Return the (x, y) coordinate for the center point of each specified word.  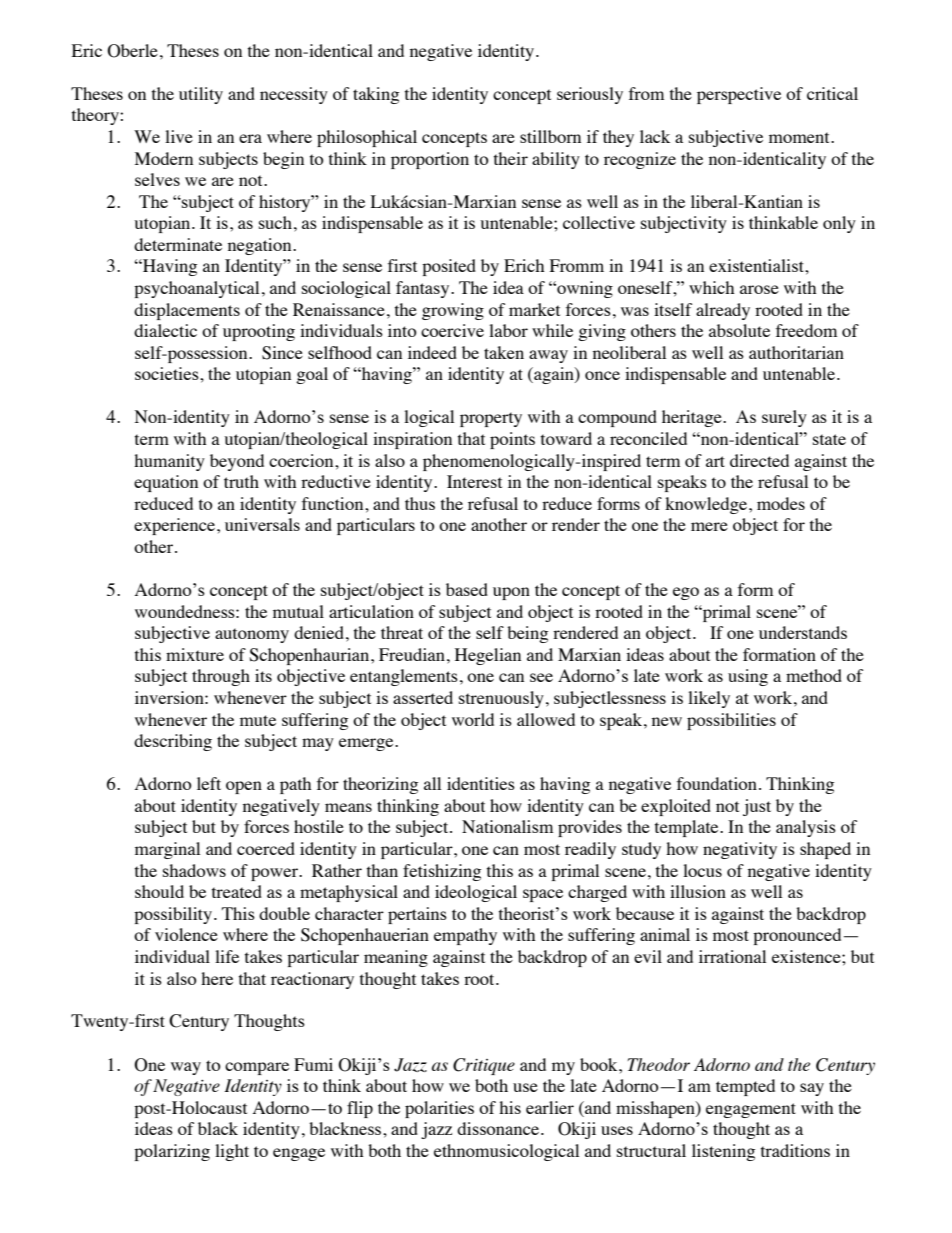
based (467, 589)
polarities (439, 1109)
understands (803, 632)
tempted (745, 1087)
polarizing (172, 1152)
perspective (739, 95)
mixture (195, 654)
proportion (430, 160)
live (179, 136)
